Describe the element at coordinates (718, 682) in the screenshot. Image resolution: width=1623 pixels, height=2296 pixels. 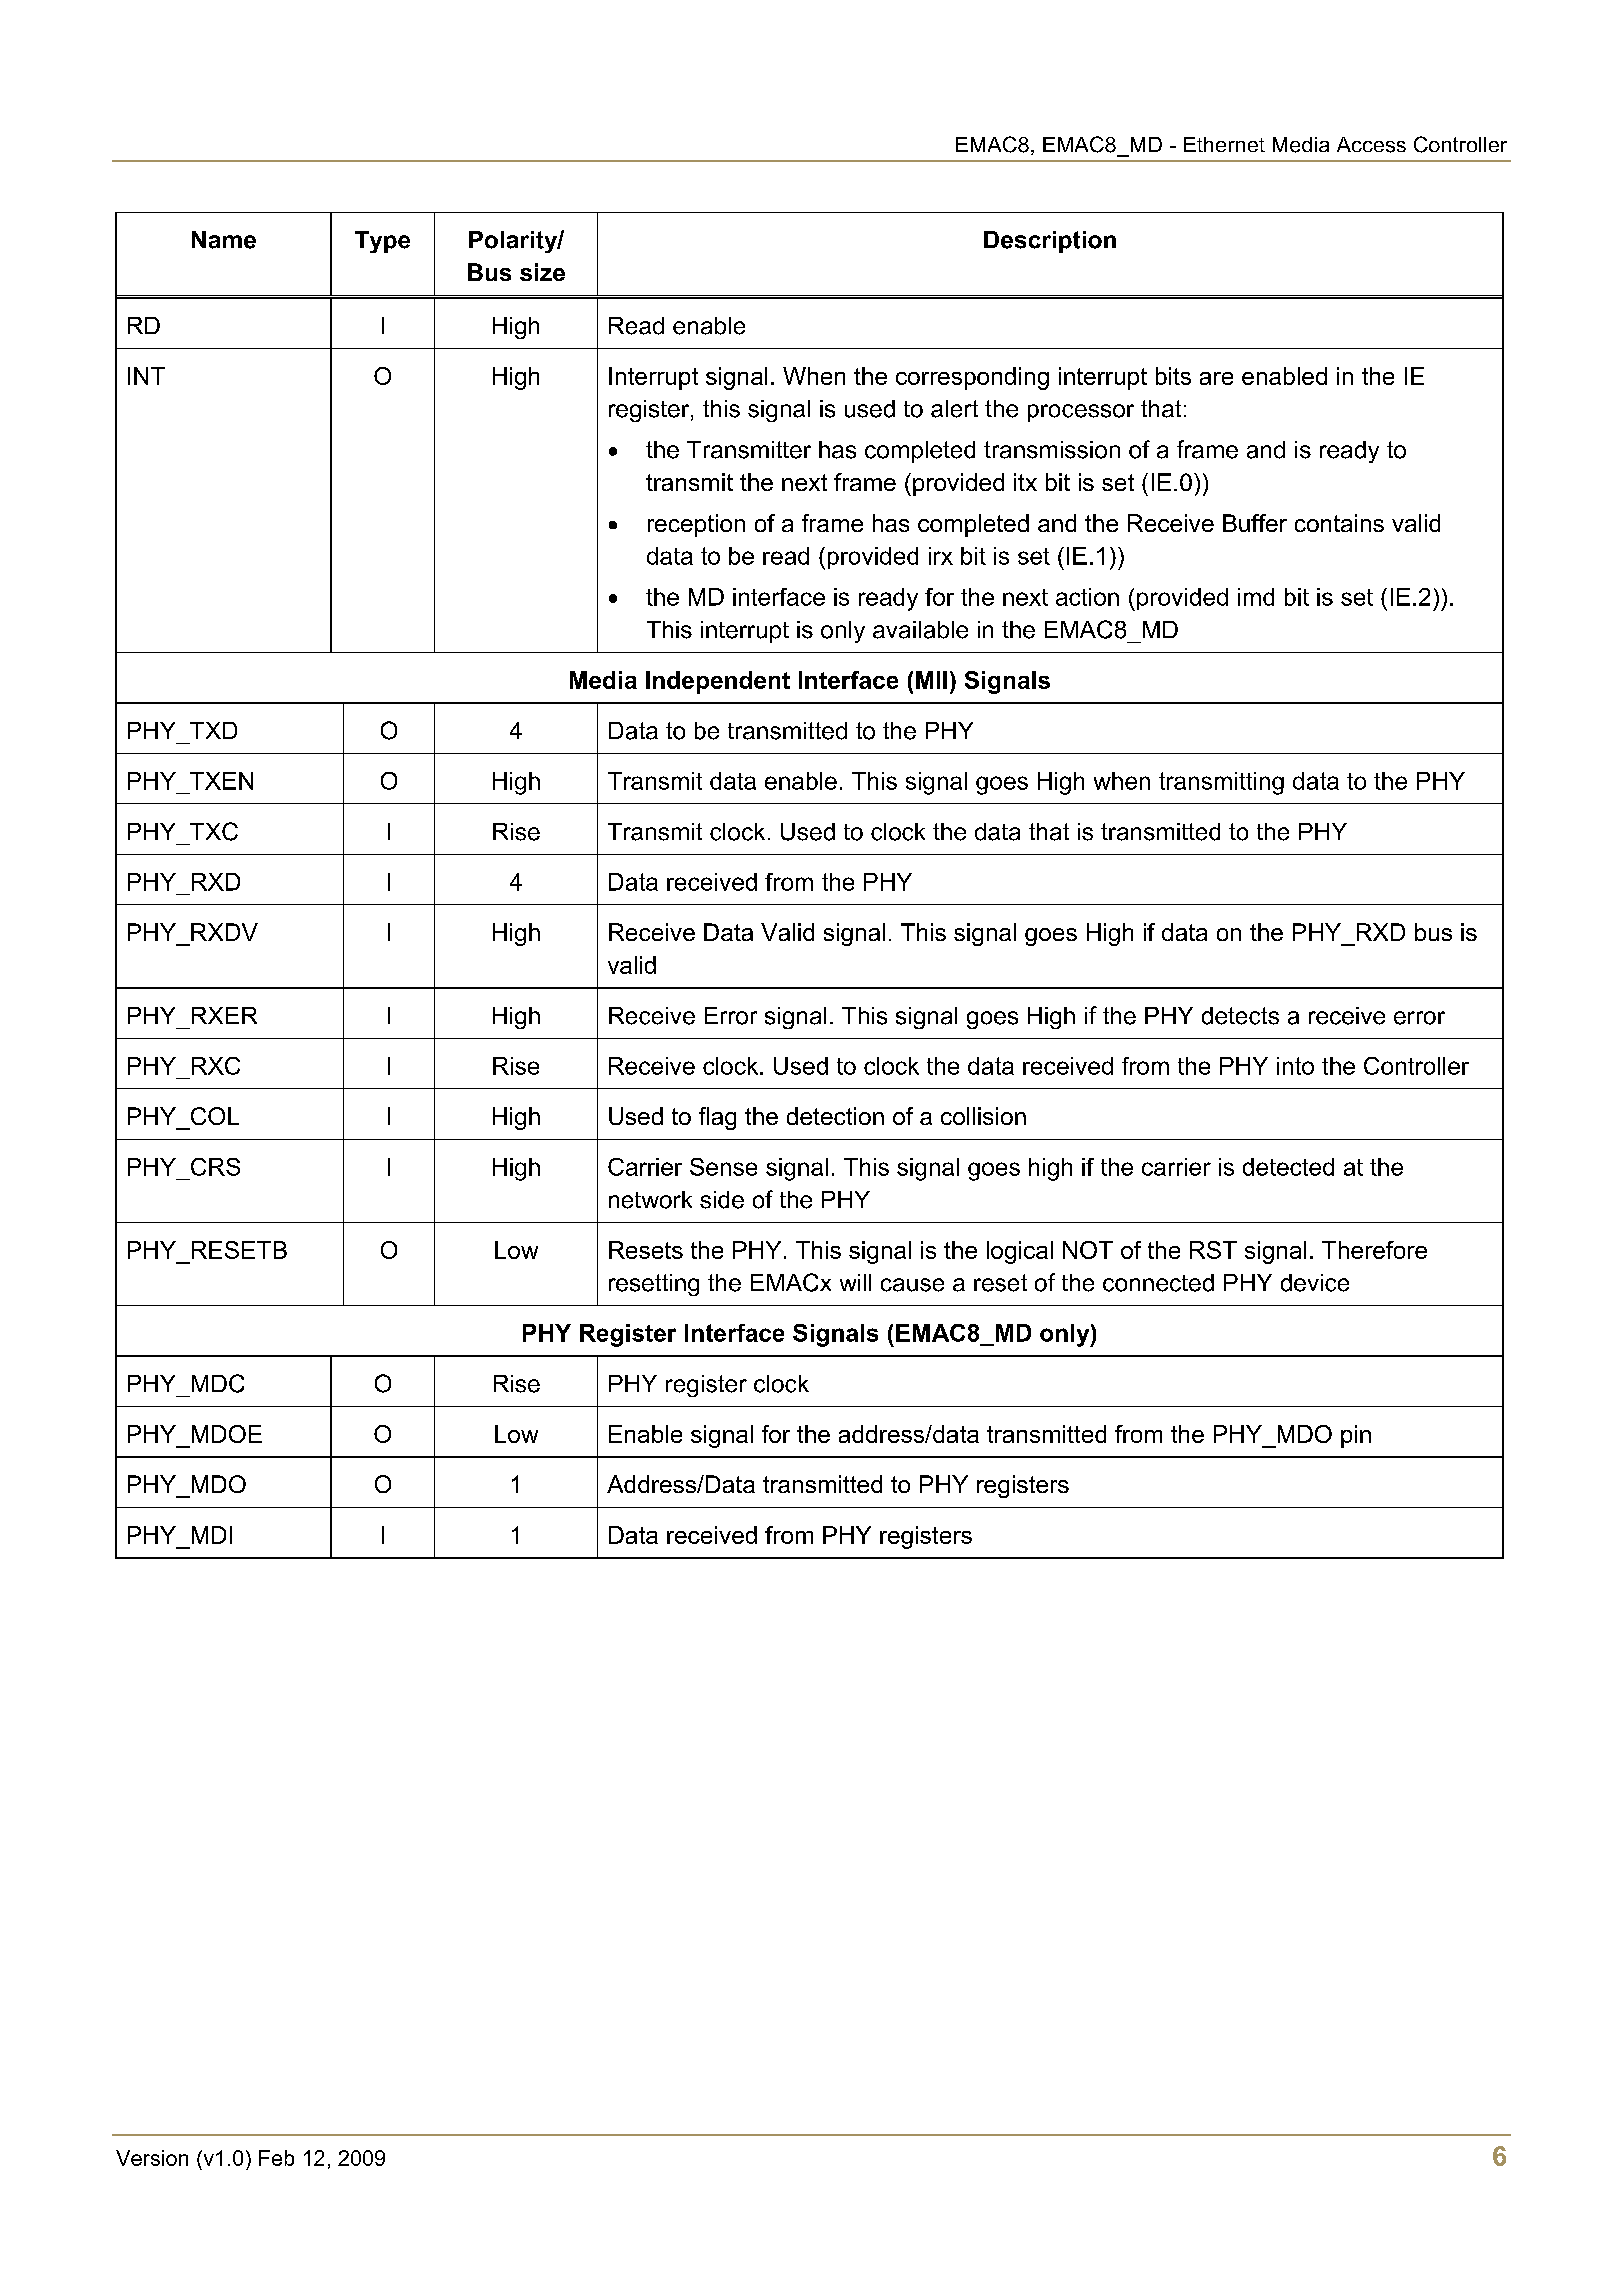
I see `Independent` at that location.
